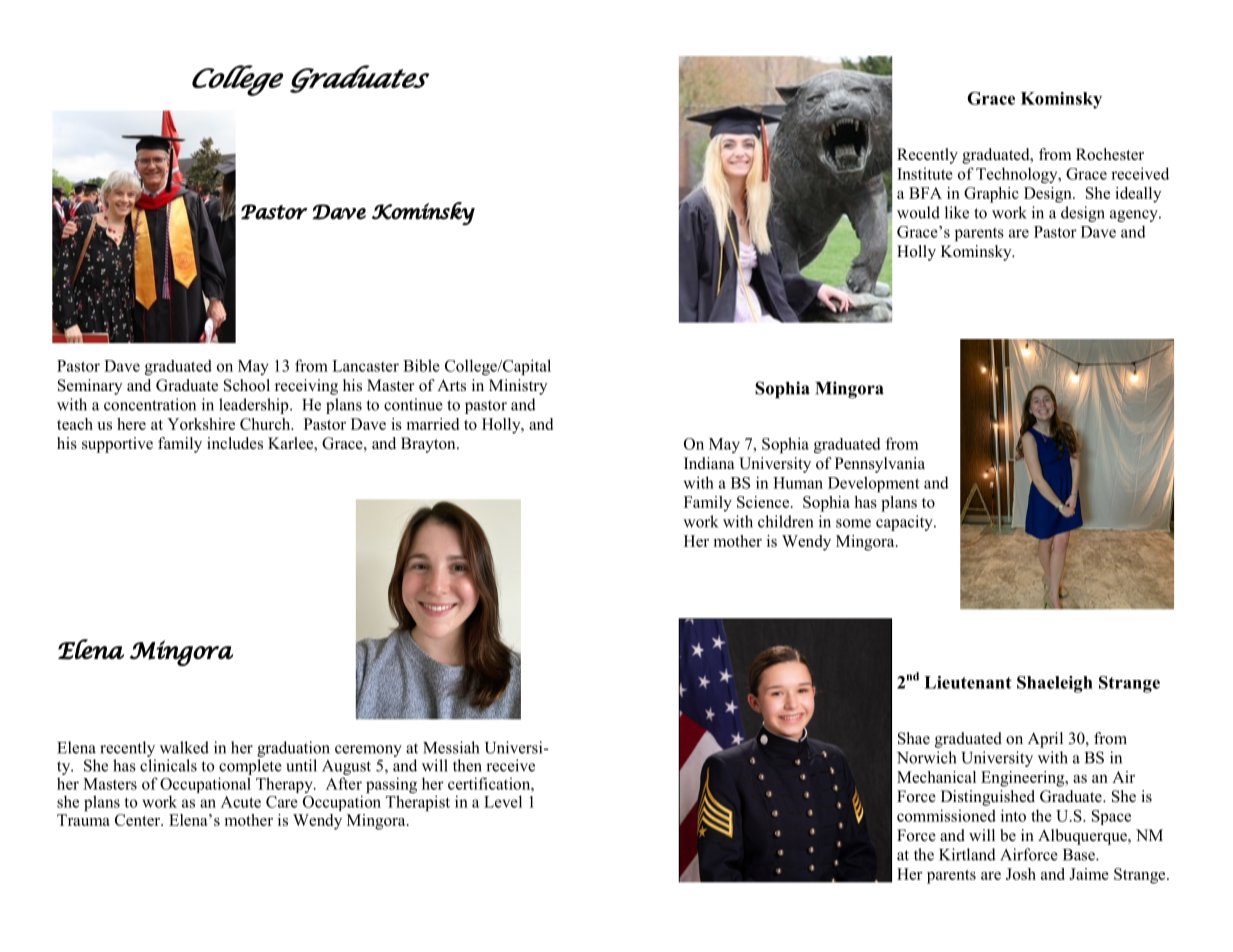  What do you see at coordinates (968, 682) in the image?
I see `Lieutenant` at bounding box center [968, 682].
